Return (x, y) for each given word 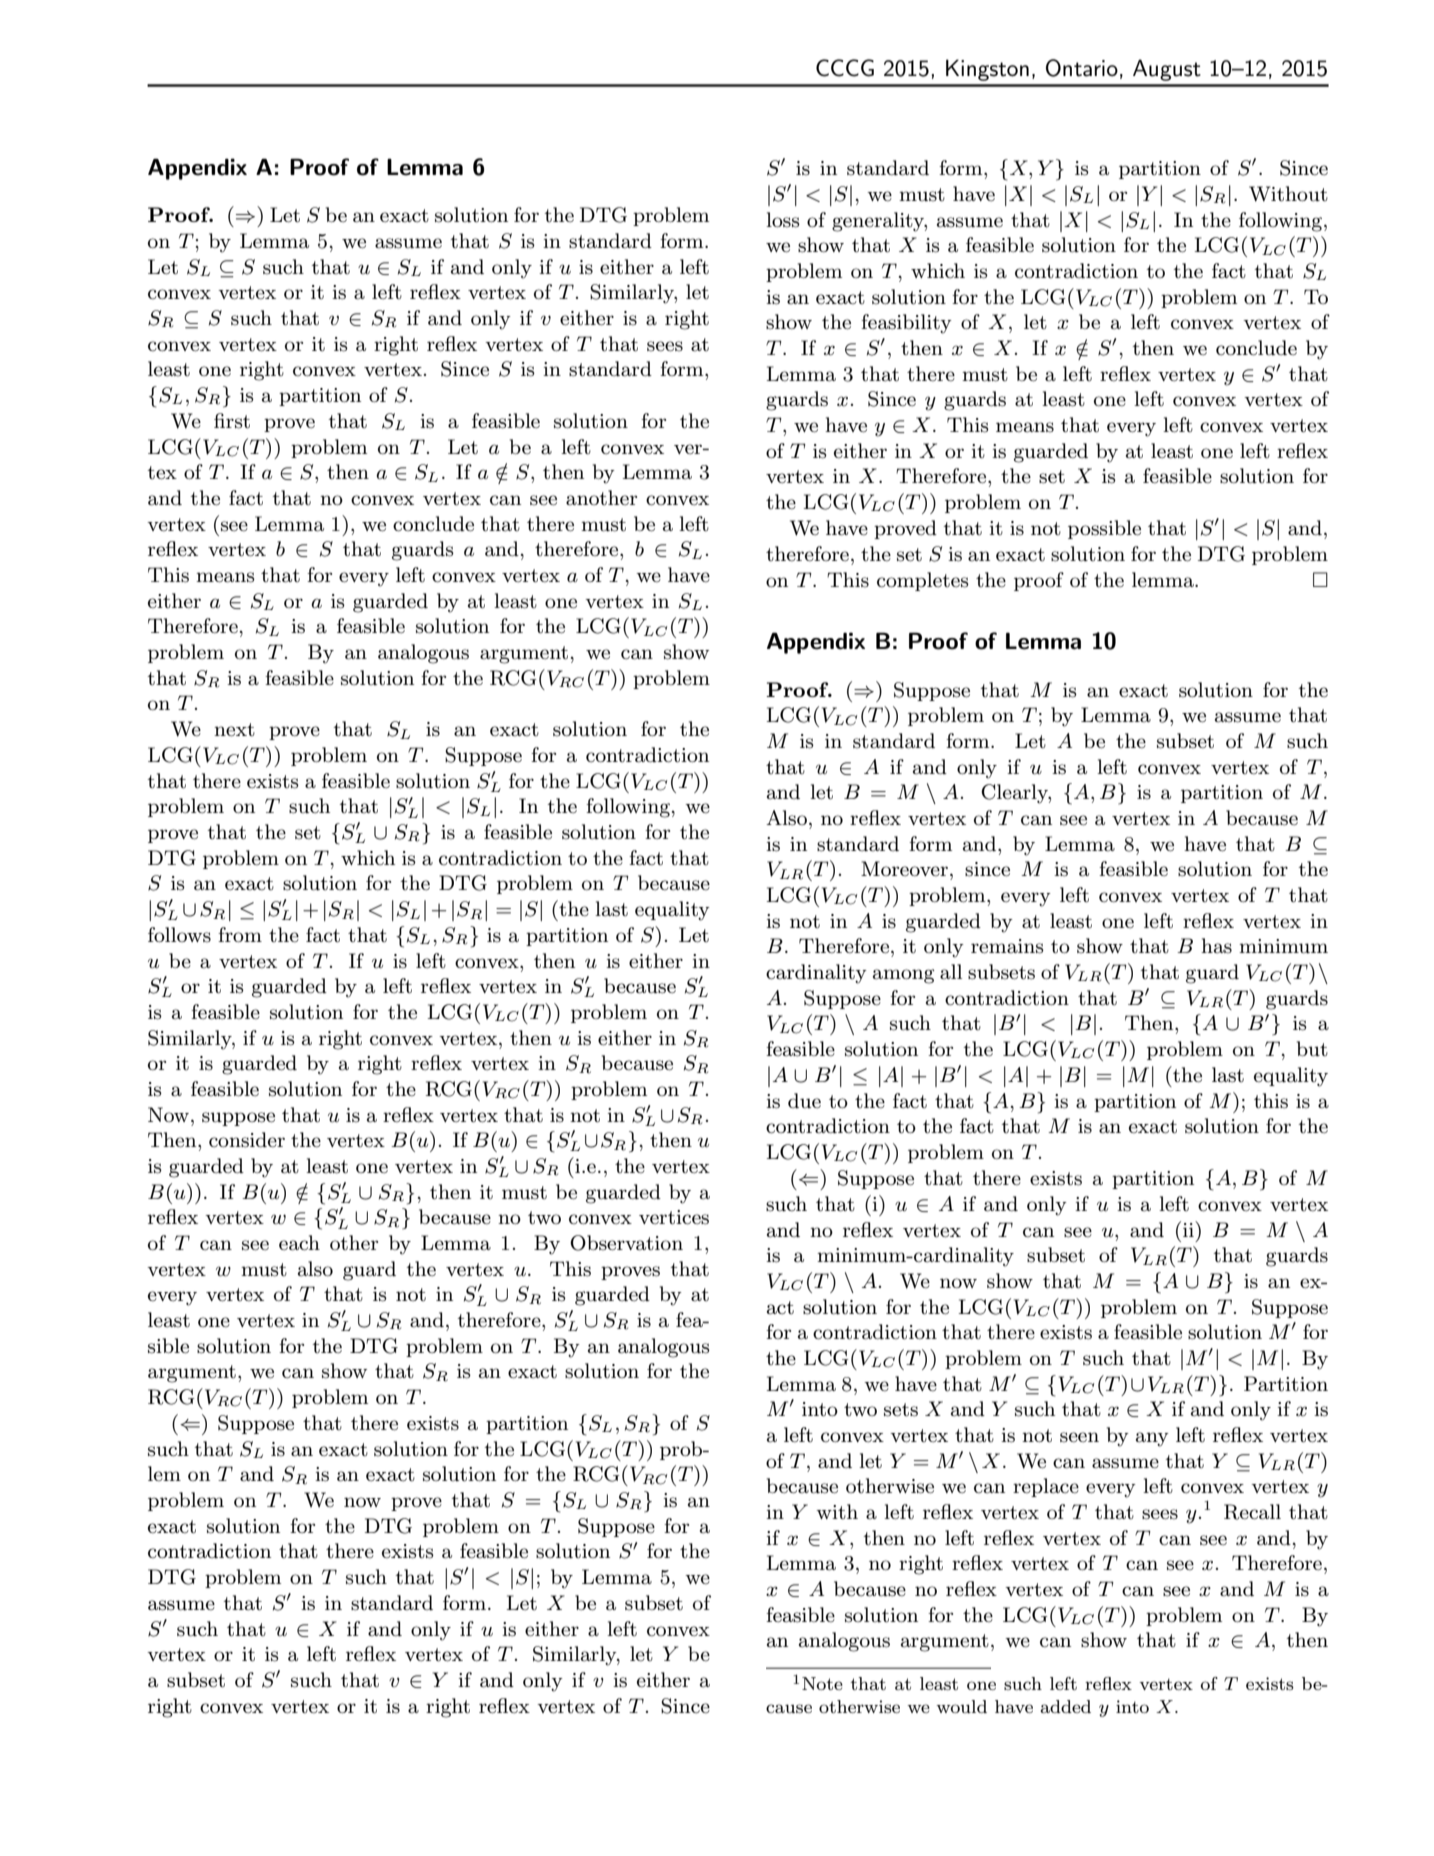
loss (783, 220)
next (234, 730)
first (232, 421)
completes (923, 581)
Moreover (904, 869)
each (299, 1243)
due (804, 1101)
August (1167, 70)
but (1312, 1049)
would (961, 1706)
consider (247, 1140)
